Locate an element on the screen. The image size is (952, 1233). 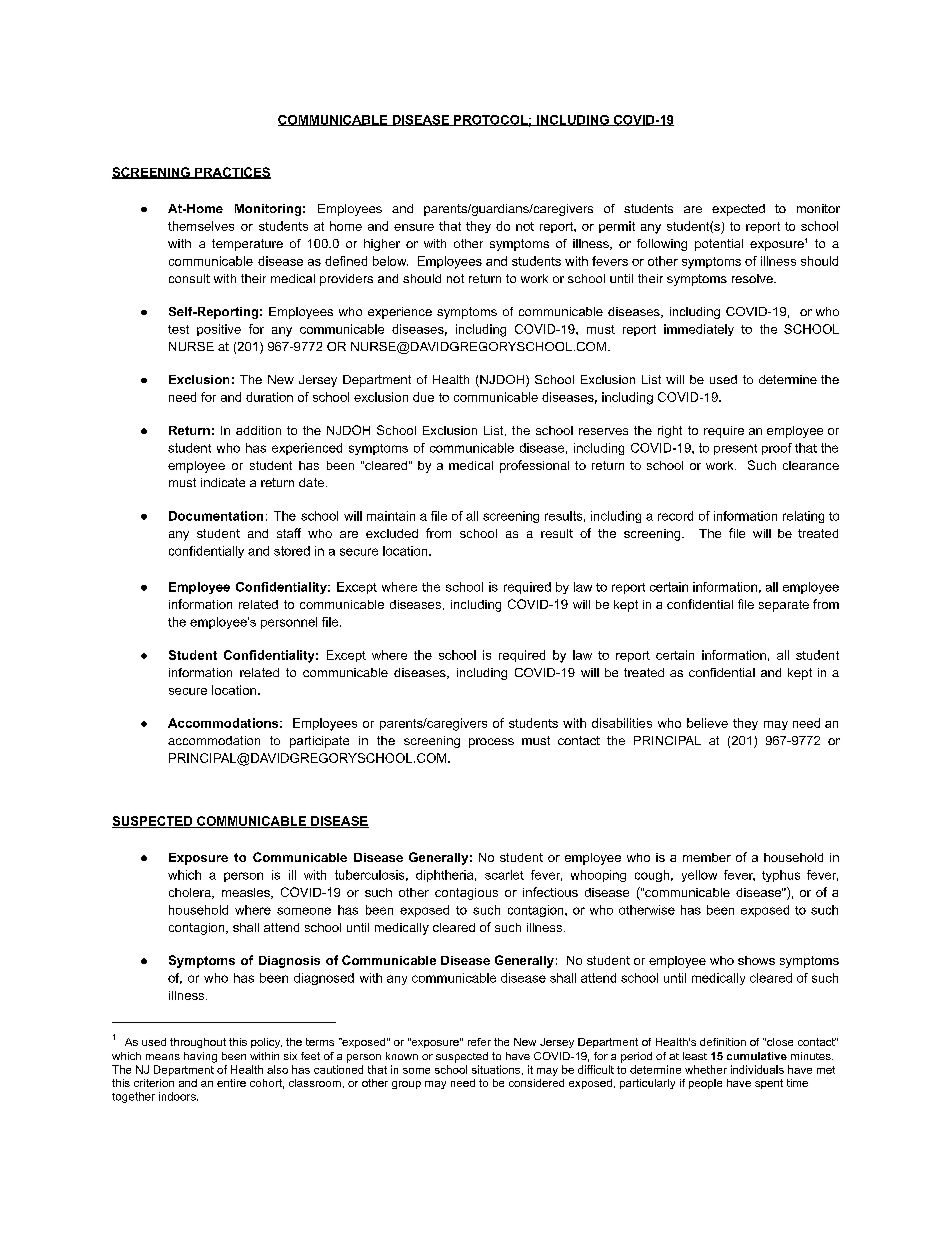
themselves is located at coordinates (201, 226).
